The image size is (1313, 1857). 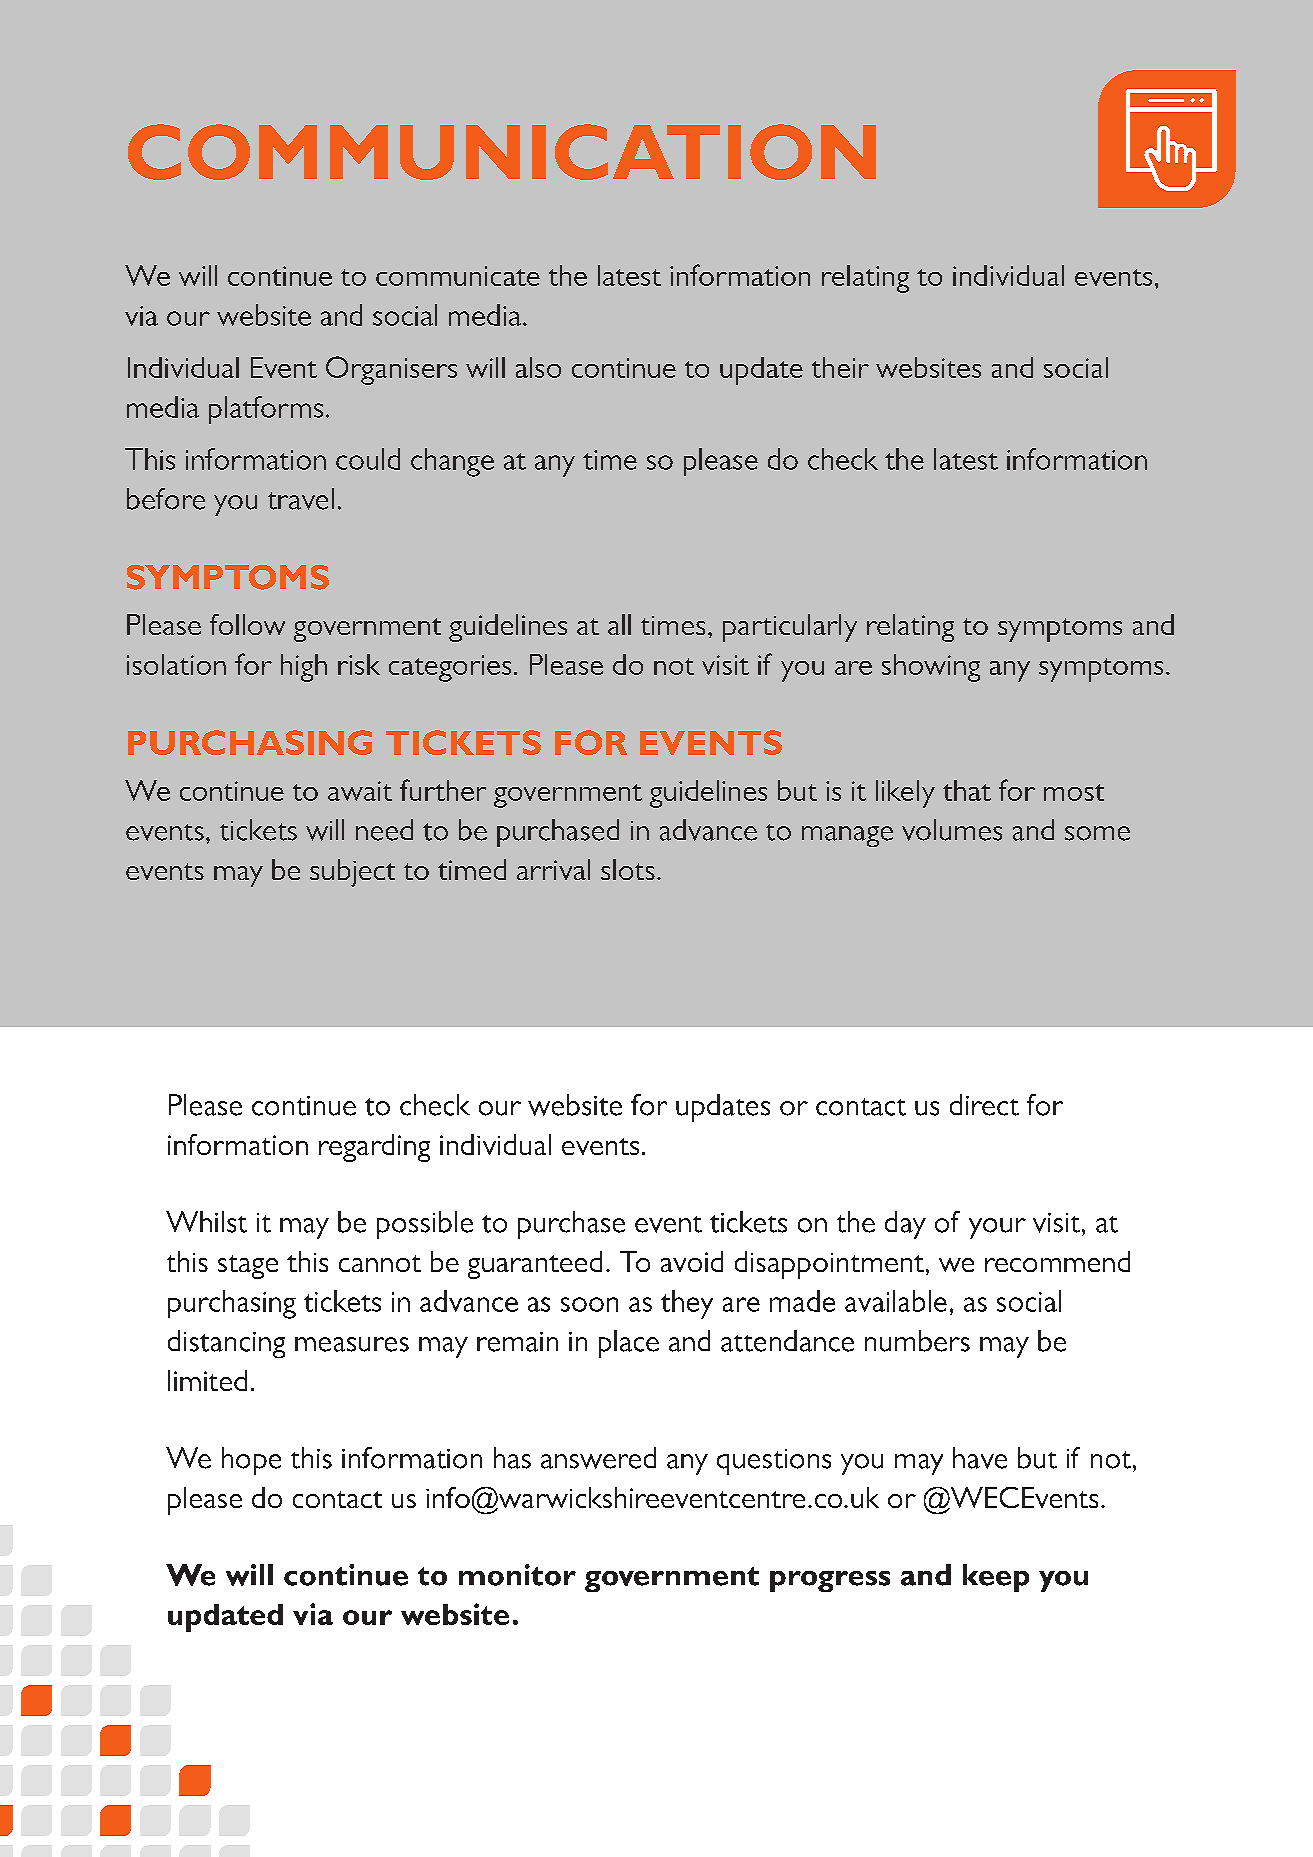 I want to click on volumes, so click(x=952, y=830).
